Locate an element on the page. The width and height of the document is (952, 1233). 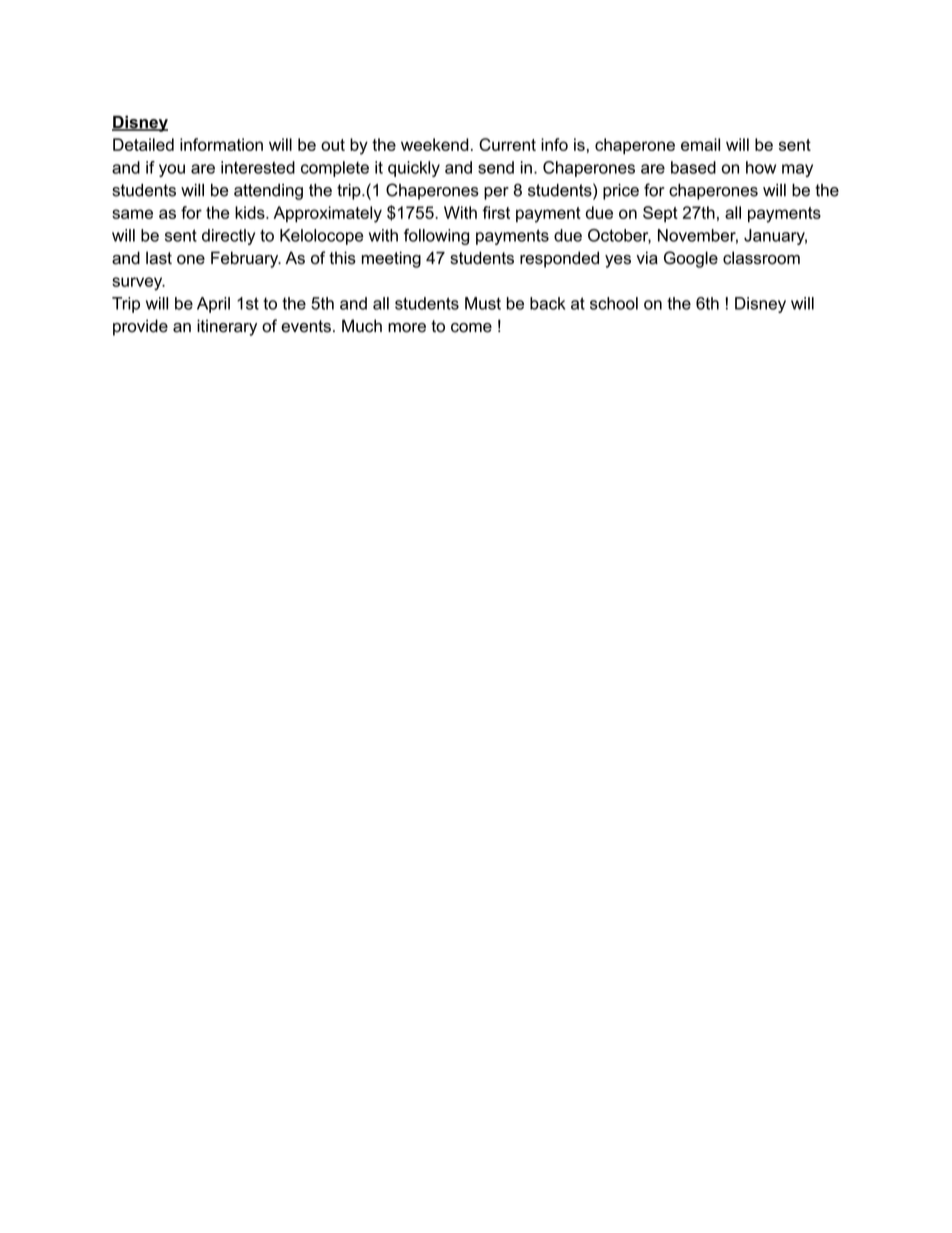
attending is located at coordinates (268, 192).
